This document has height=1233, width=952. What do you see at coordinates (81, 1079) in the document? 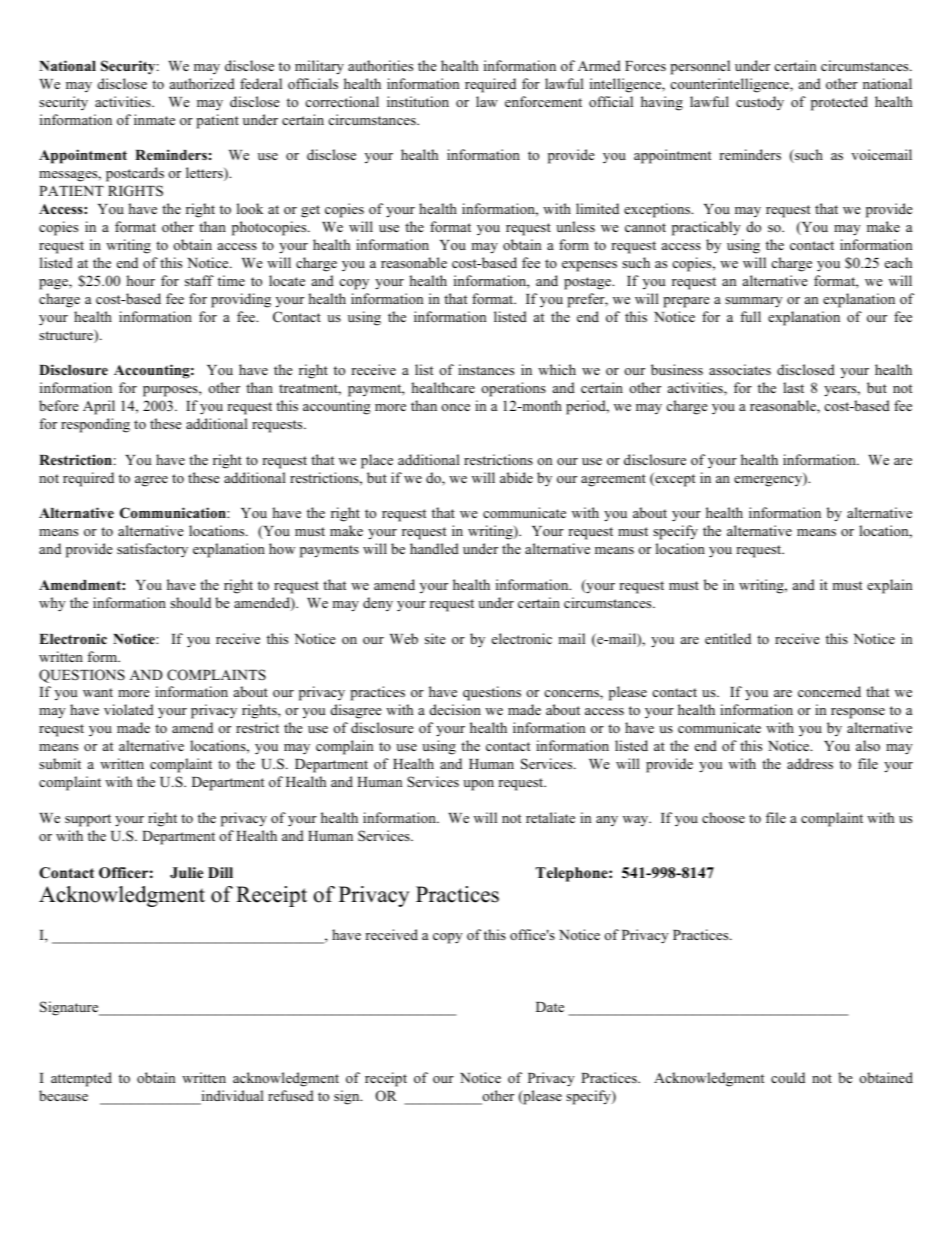
I see `attempted` at bounding box center [81, 1079].
